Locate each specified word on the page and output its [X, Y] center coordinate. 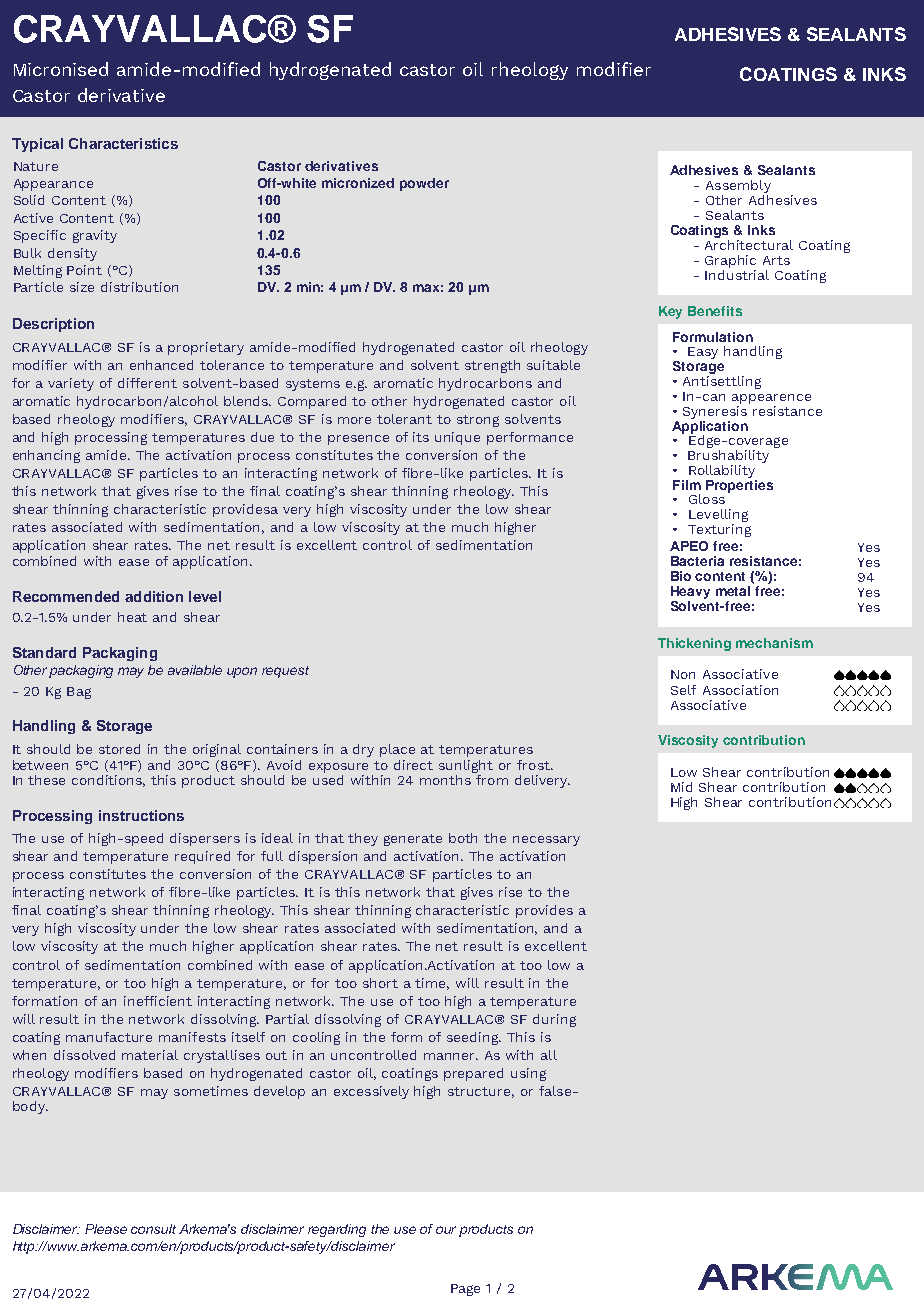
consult [153, 1229]
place [397, 750]
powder [424, 184]
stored [119, 749]
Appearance [53, 185]
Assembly [738, 188]
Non [683, 674]
